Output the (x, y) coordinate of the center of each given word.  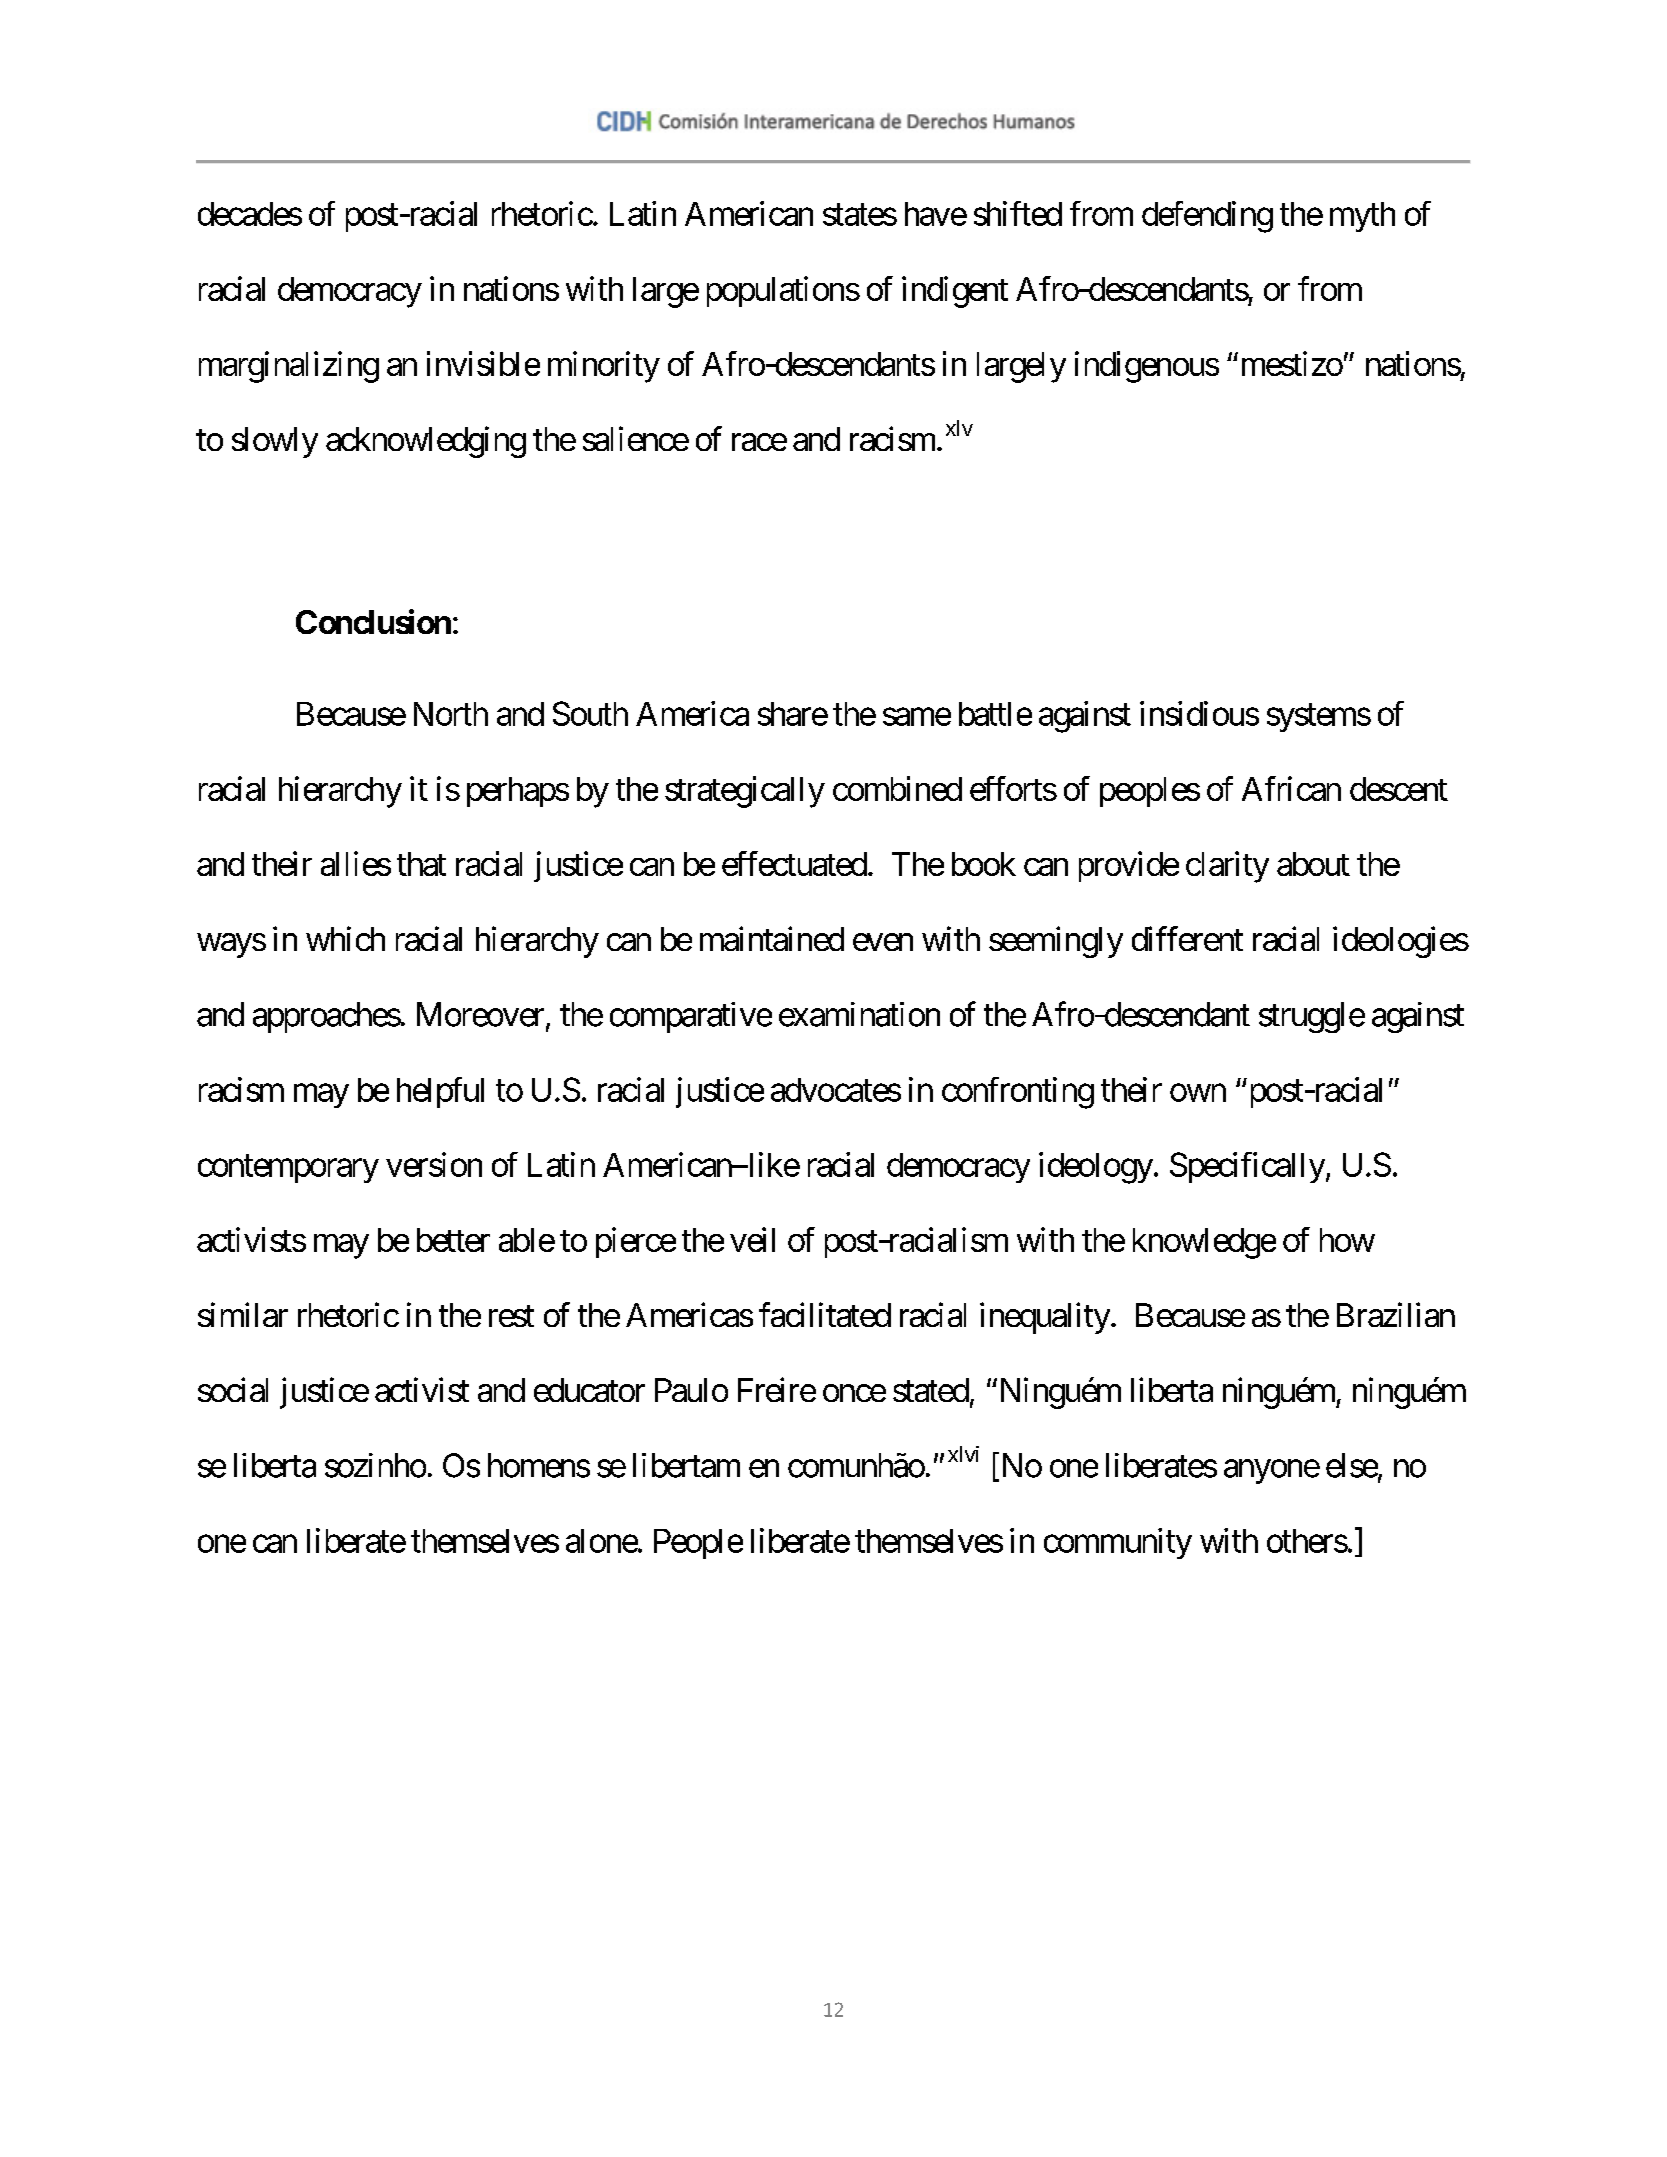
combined (897, 788)
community (1118, 1543)
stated (931, 1390)
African (1291, 788)
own (1198, 1093)
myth (1362, 217)
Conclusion (373, 621)
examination (859, 1014)
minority (604, 367)
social (233, 1389)
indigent (955, 292)
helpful (440, 1092)
